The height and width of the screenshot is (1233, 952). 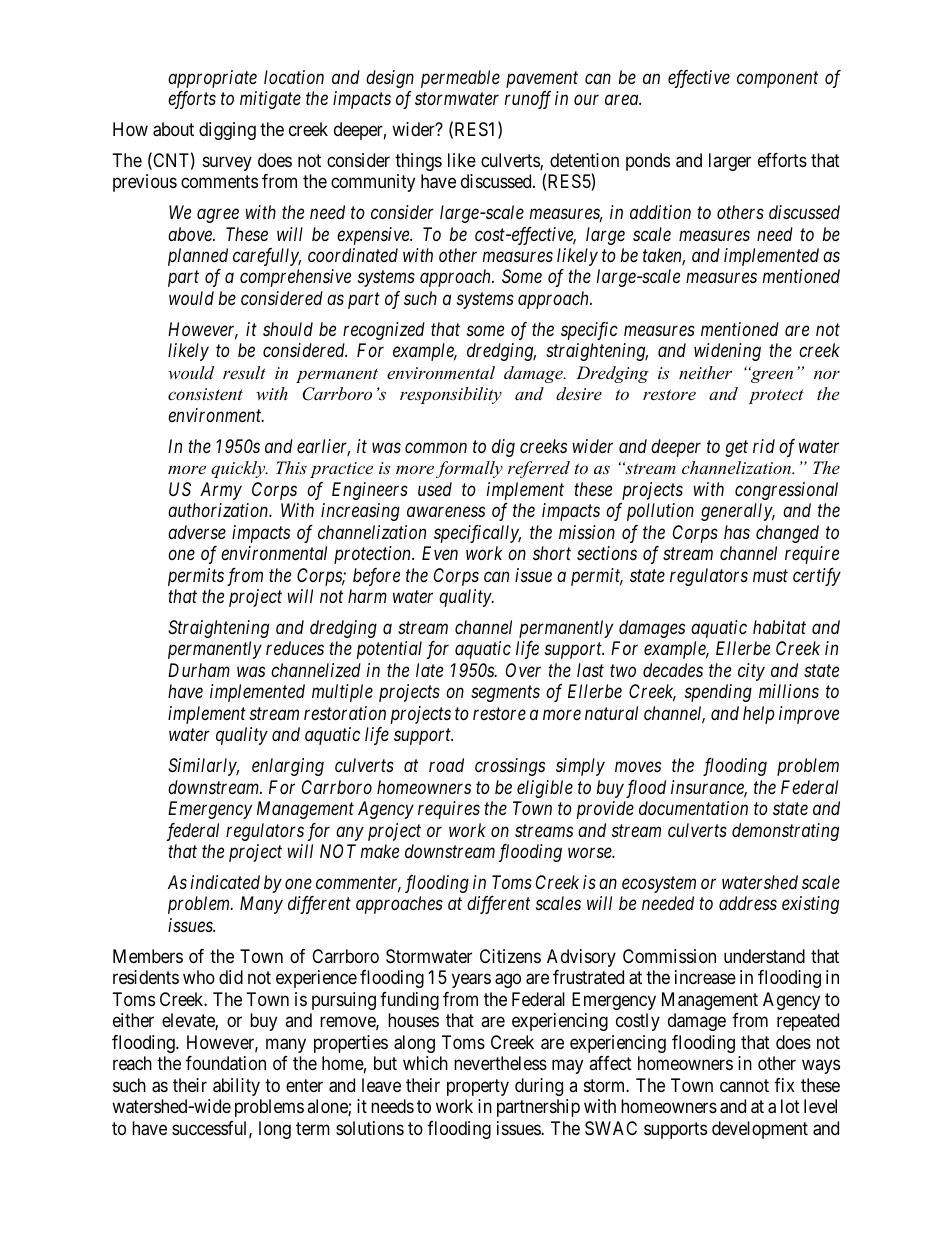 I want to click on Even, so click(x=440, y=553).
